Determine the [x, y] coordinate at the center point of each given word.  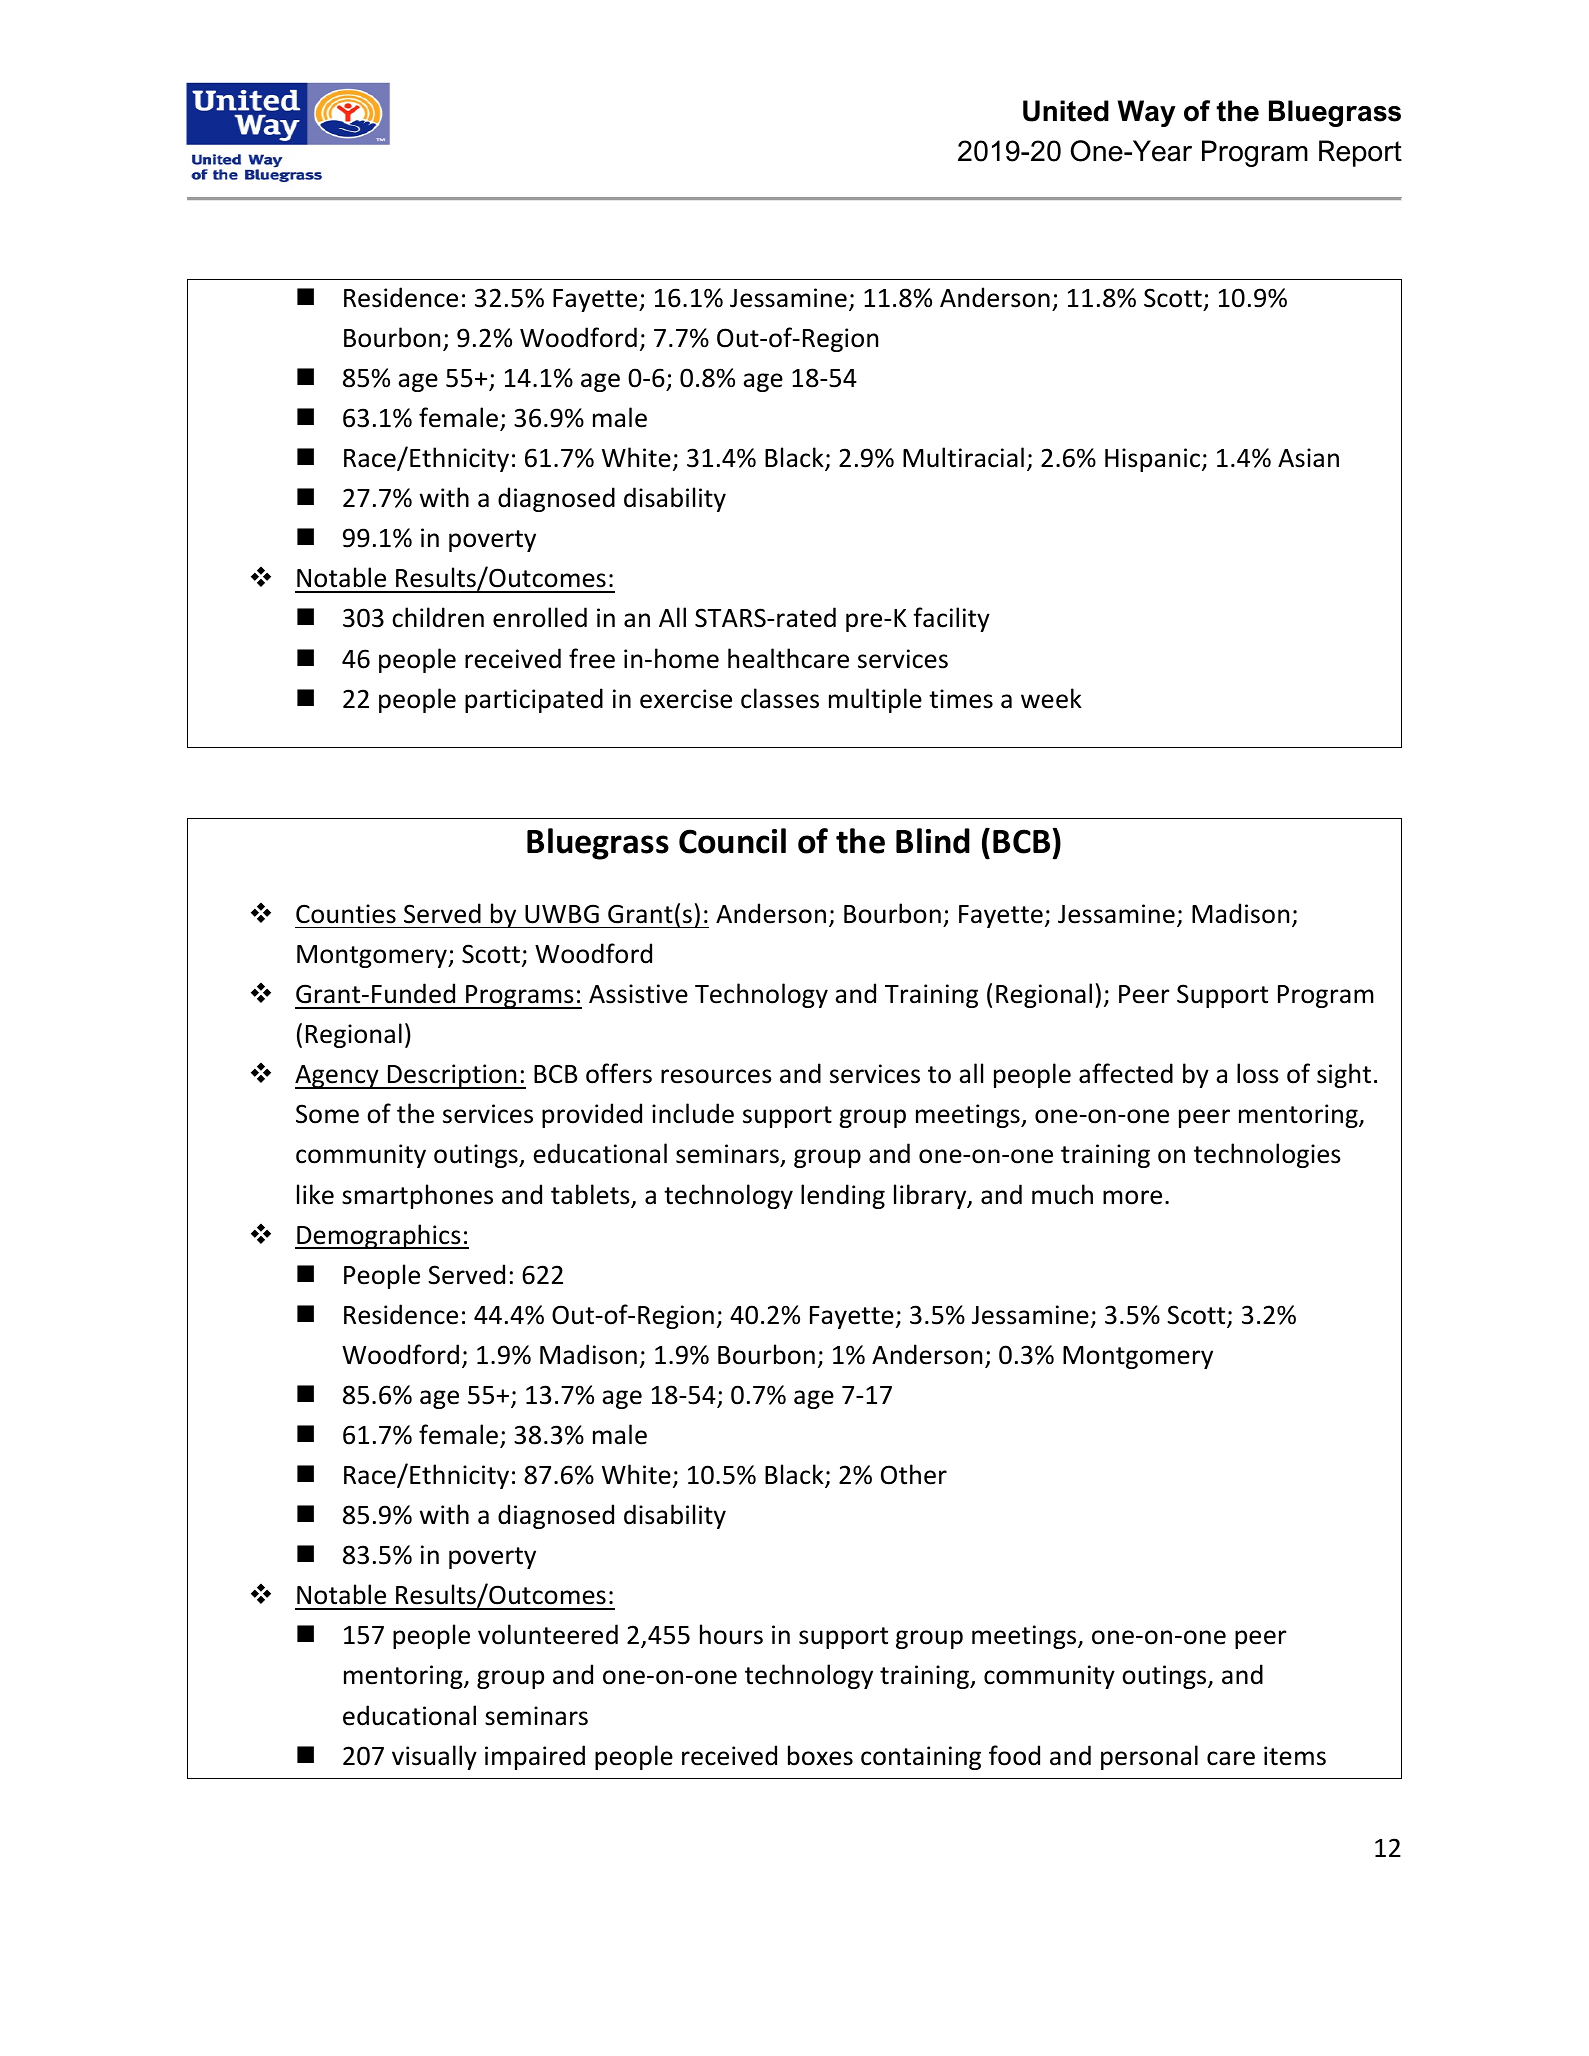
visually [434, 1757]
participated [534, 700]
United [1066, 111]
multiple [875, 700]
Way [1147, 113]
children [438, 617]
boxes [820, 1755]
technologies [1267, 1155]
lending [843, 1196]
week [1051, 698]
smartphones [417, 1196]
